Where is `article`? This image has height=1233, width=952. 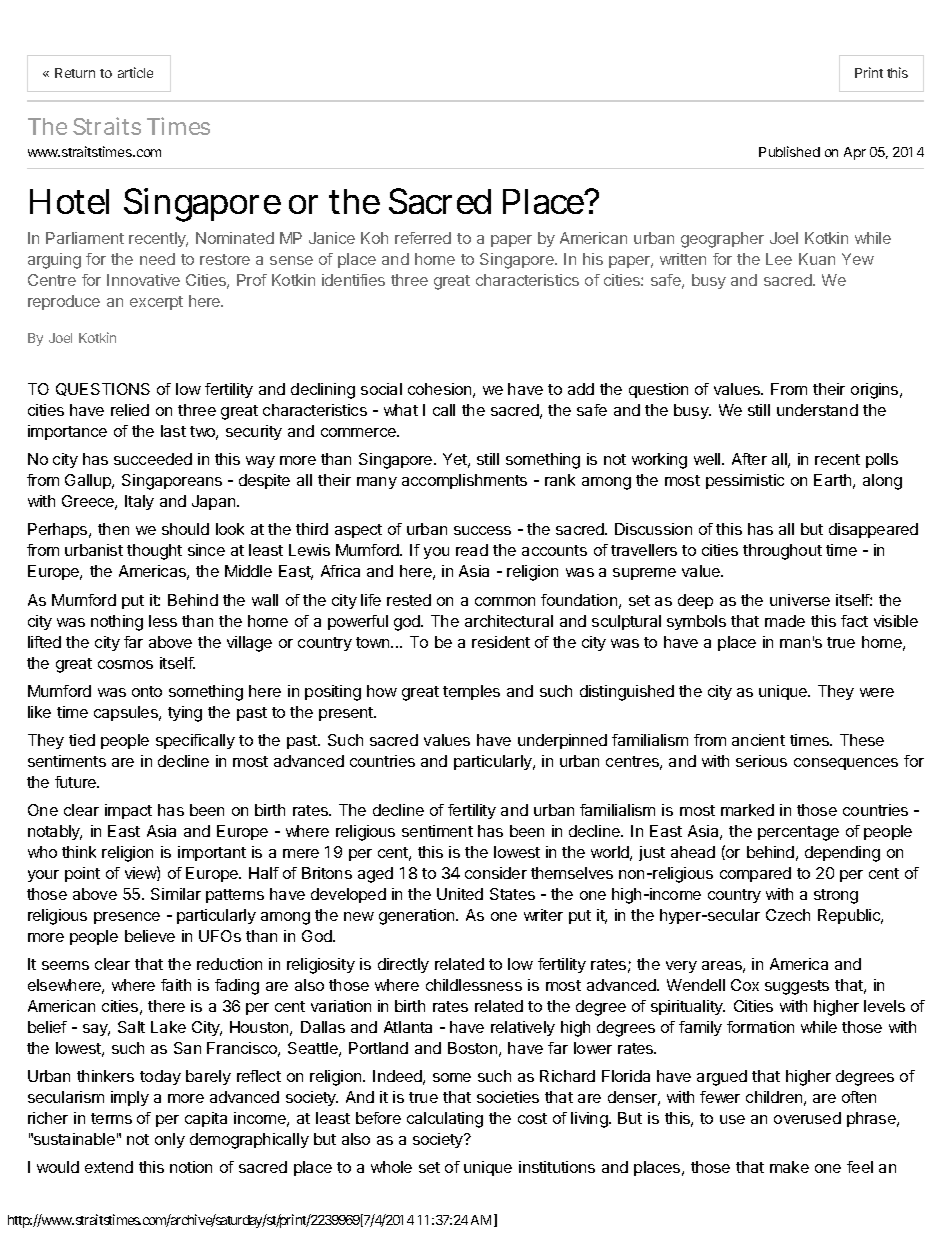 article is located at coordinates (135, 72).
